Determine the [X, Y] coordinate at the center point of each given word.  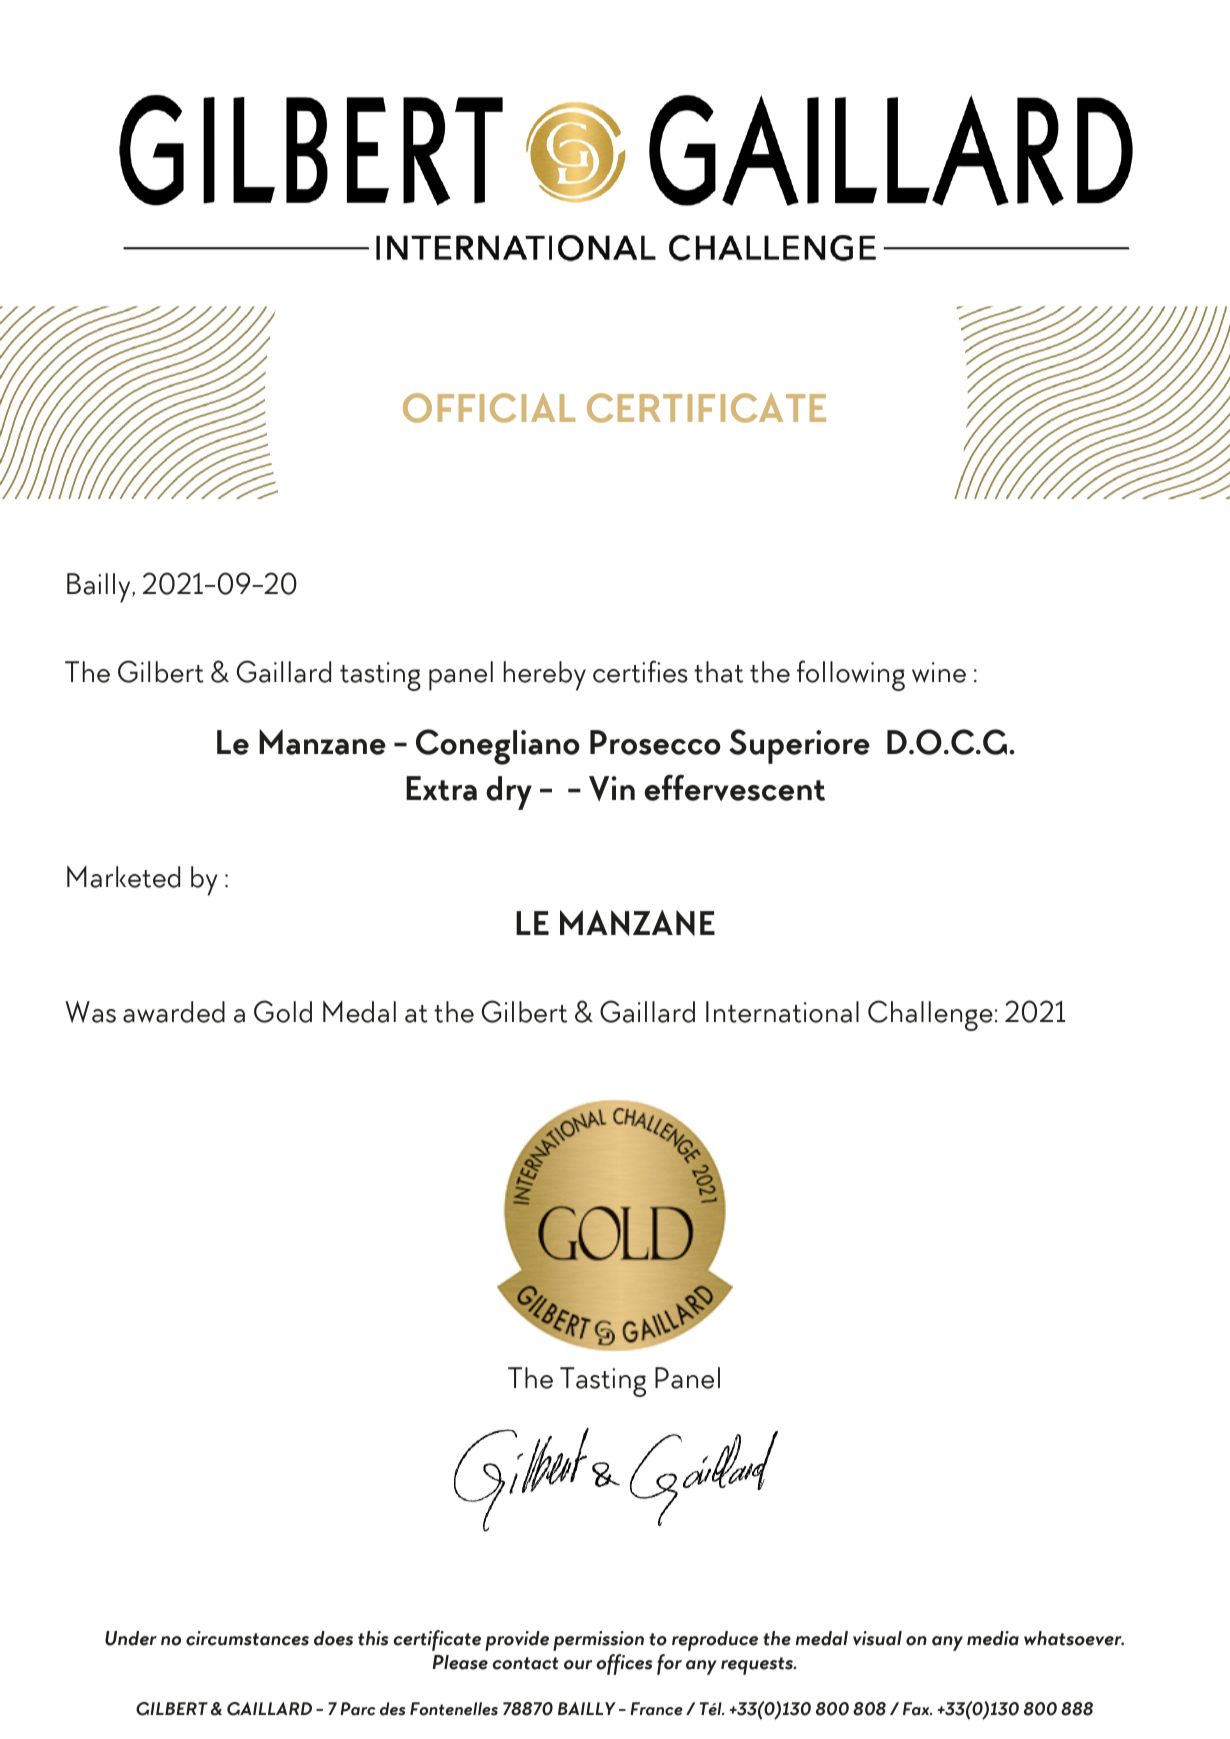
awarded [174, 1012]
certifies [640, 671]
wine [939, 672]
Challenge [930, 1015]
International [782, 1012]
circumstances [247, 1638]
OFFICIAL [489, 408]
